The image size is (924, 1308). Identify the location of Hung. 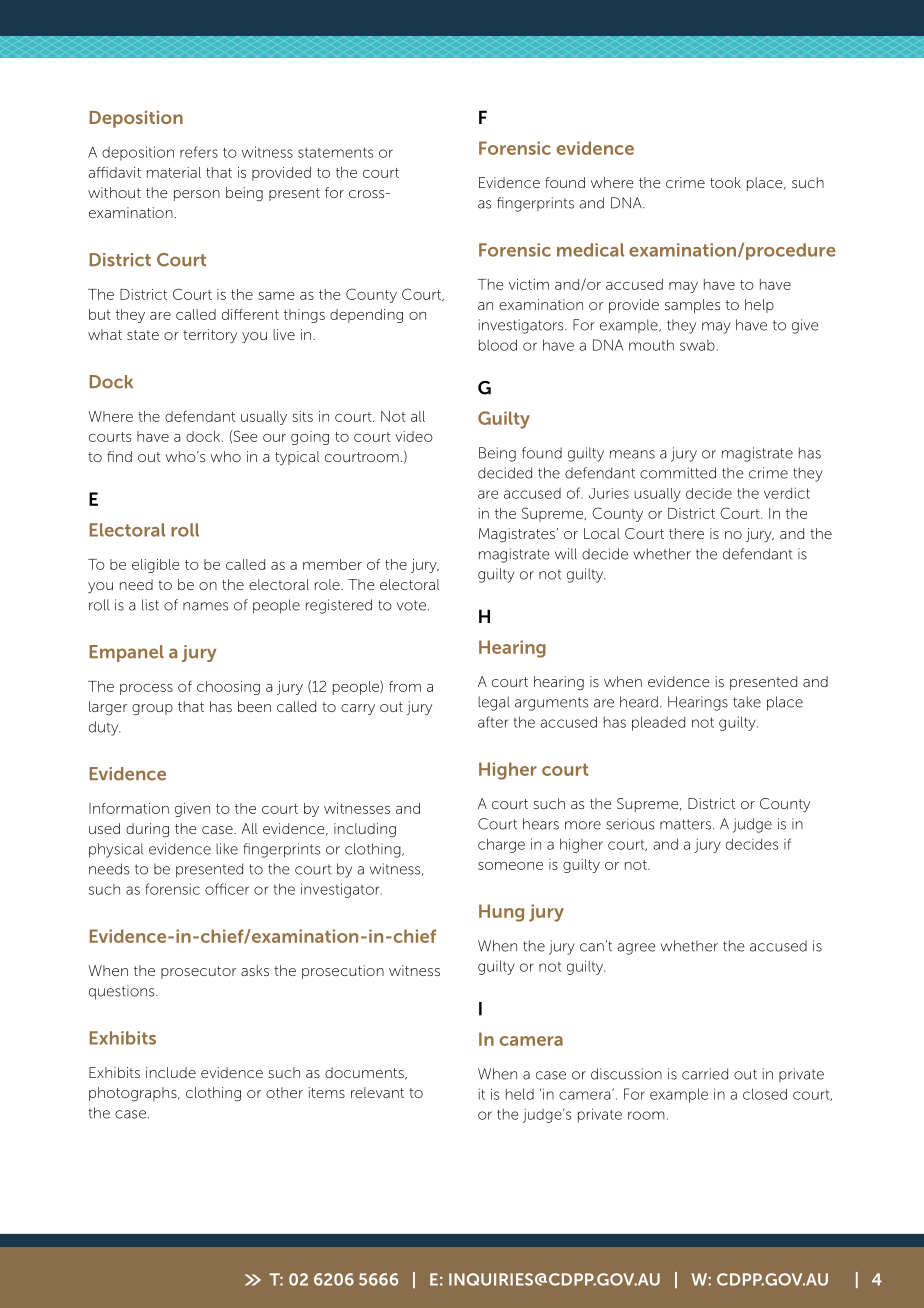
(501, 913).
